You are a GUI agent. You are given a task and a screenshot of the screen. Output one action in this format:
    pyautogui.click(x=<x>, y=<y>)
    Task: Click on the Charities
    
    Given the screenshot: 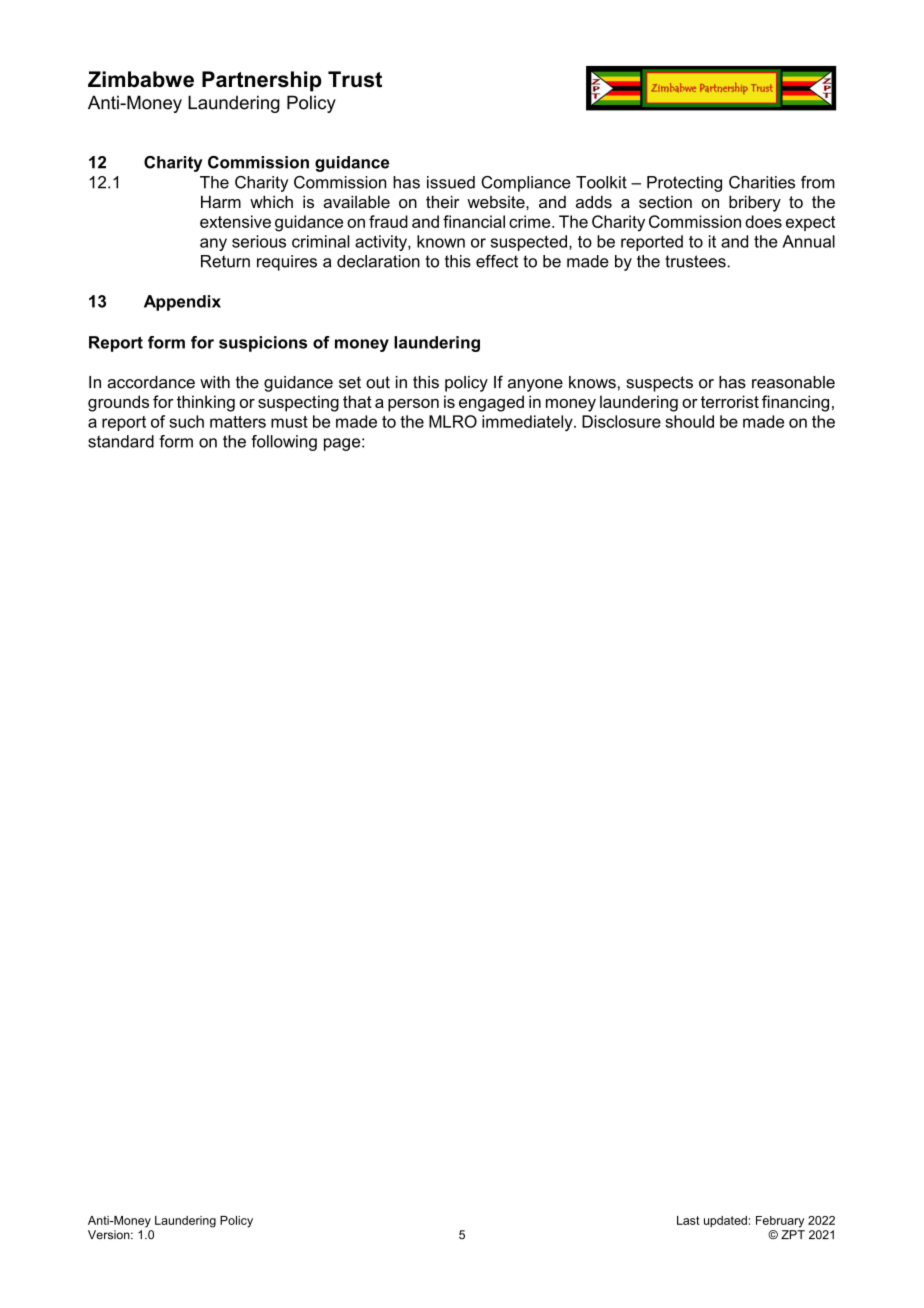 What is the action you would take?
    pyautogui.click(x=762, y=182)
